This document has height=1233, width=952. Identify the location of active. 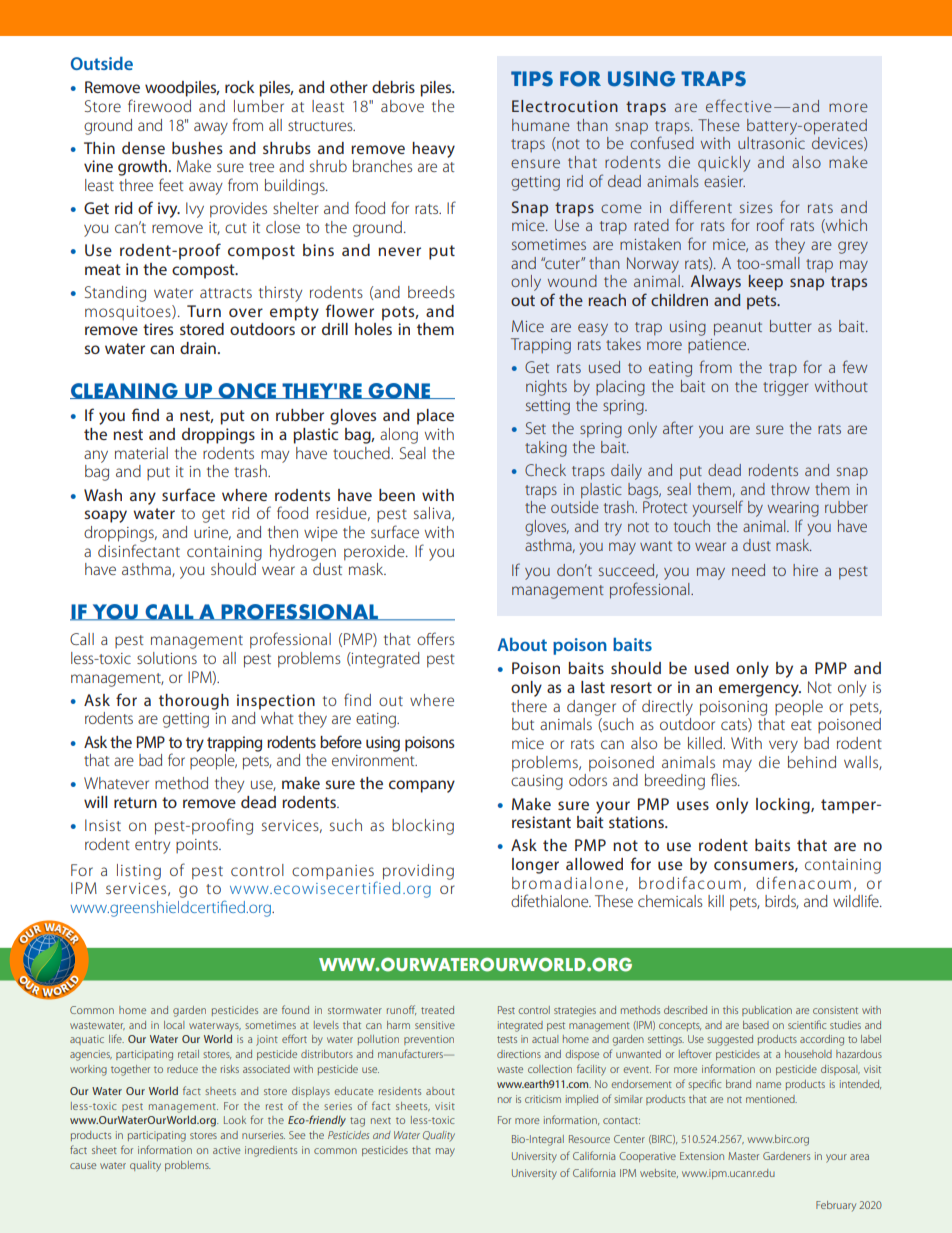
(226, 1150).
